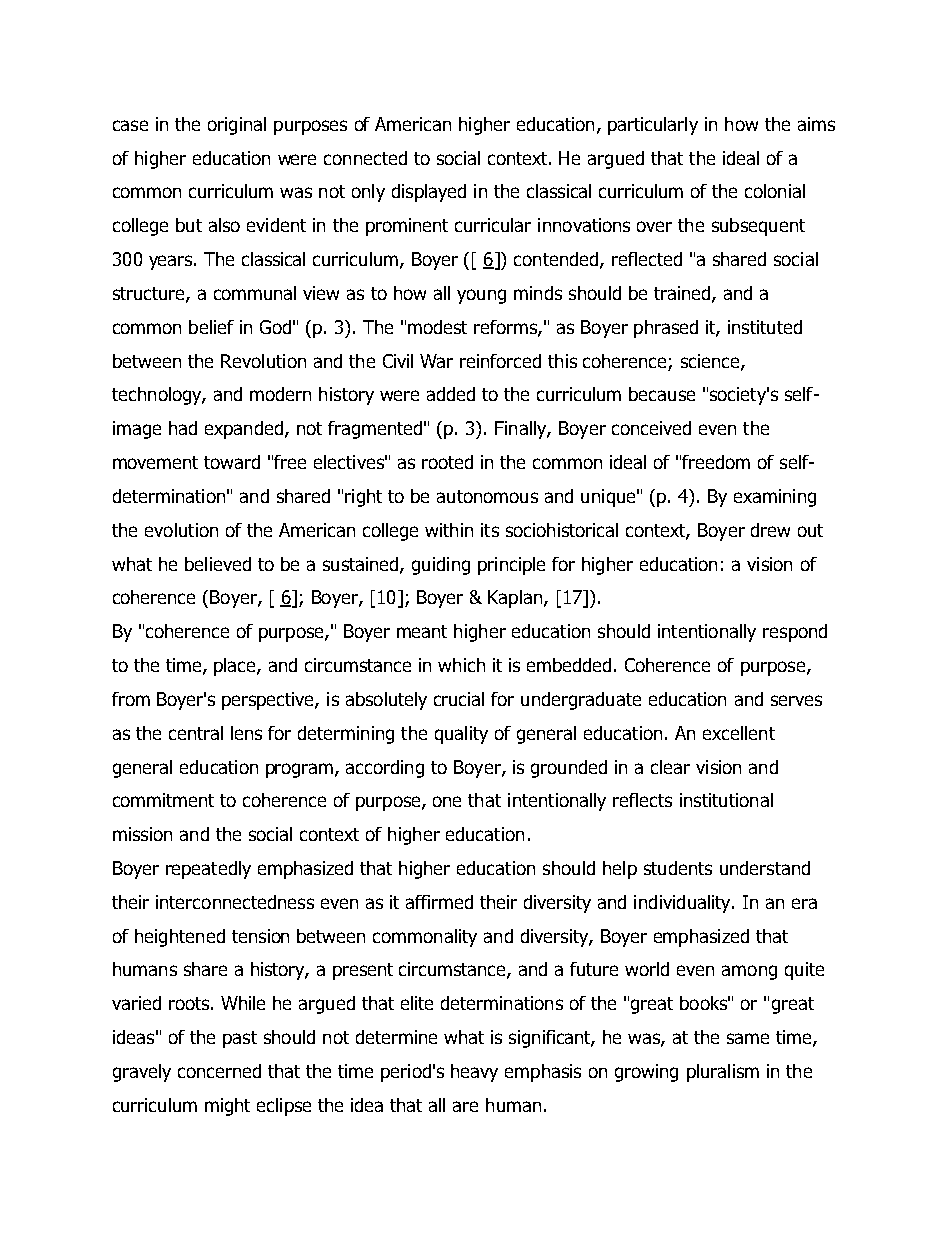 The width and height of the document is (952, 1233). What do you see at coordinates (439, 902) in the document?
I see `affirmed` at bounding box center [439, 902].
